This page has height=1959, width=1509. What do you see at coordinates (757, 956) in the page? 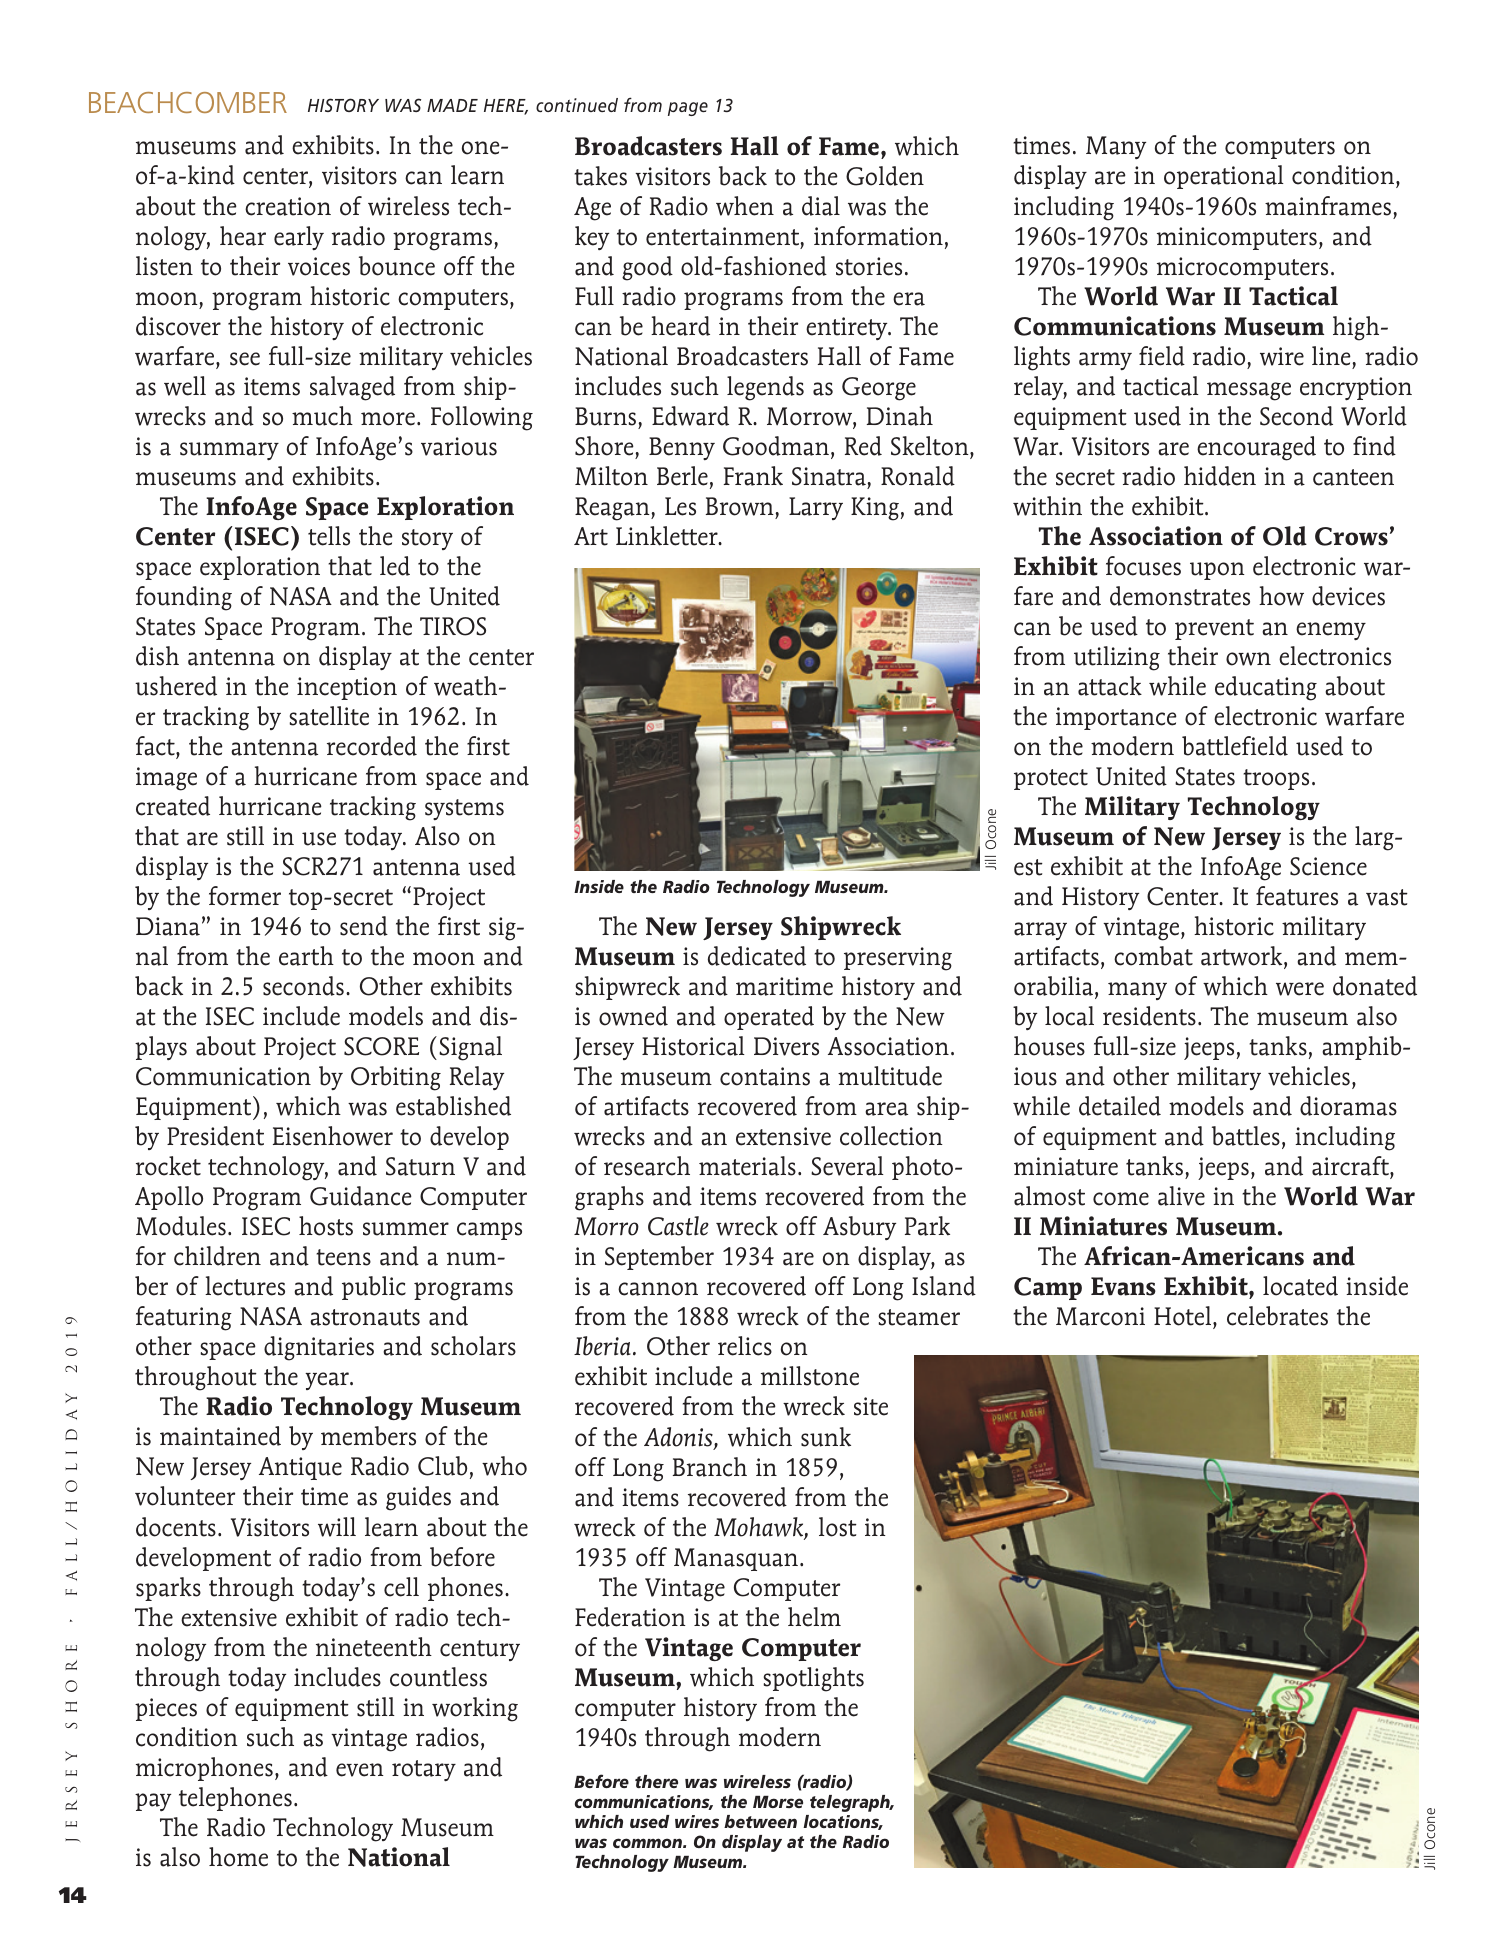
I see `dedicated` at bounding box center [757, 956].
